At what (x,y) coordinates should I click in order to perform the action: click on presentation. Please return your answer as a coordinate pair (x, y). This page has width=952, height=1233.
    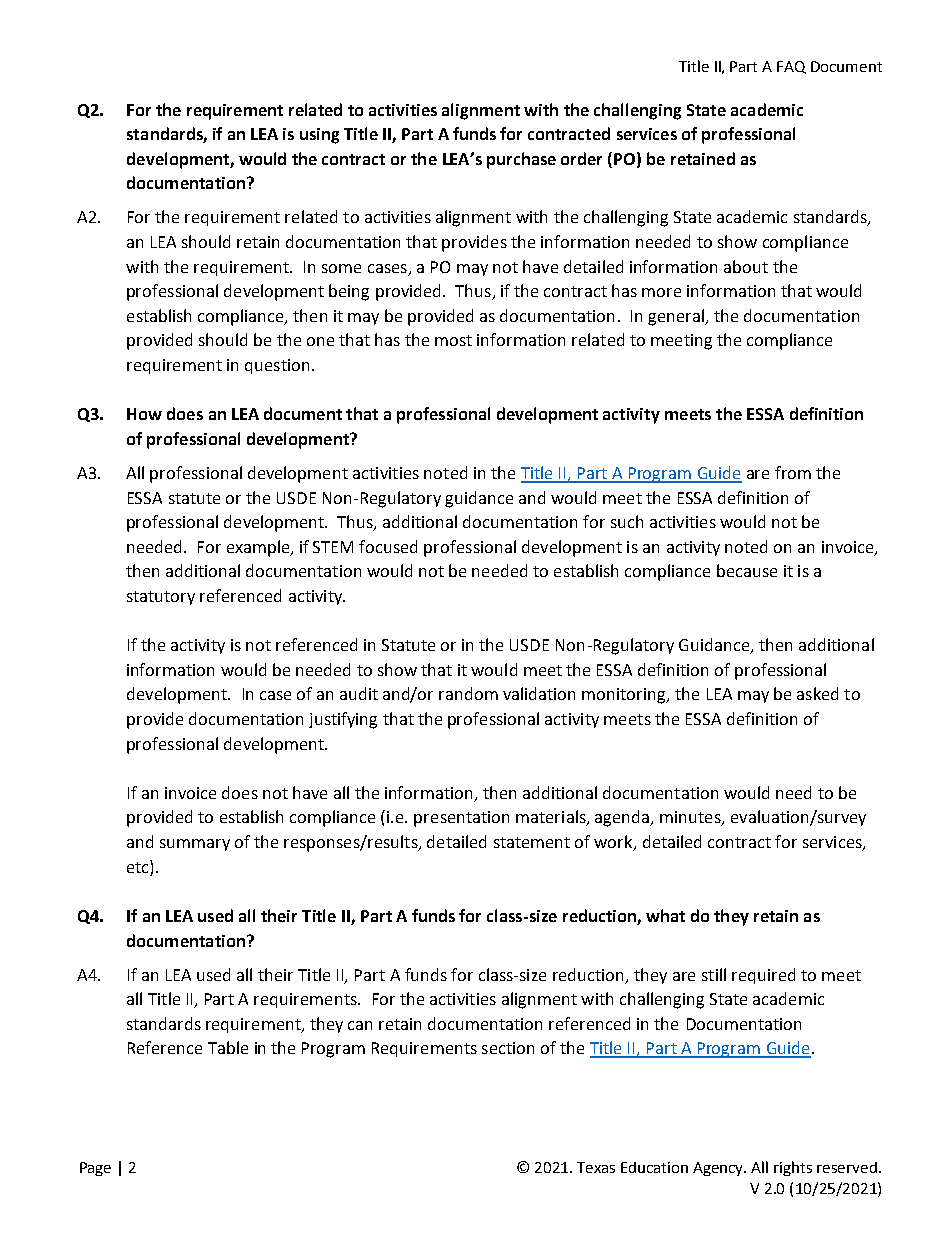
    Looking at the image, I should click on (461, 819).
